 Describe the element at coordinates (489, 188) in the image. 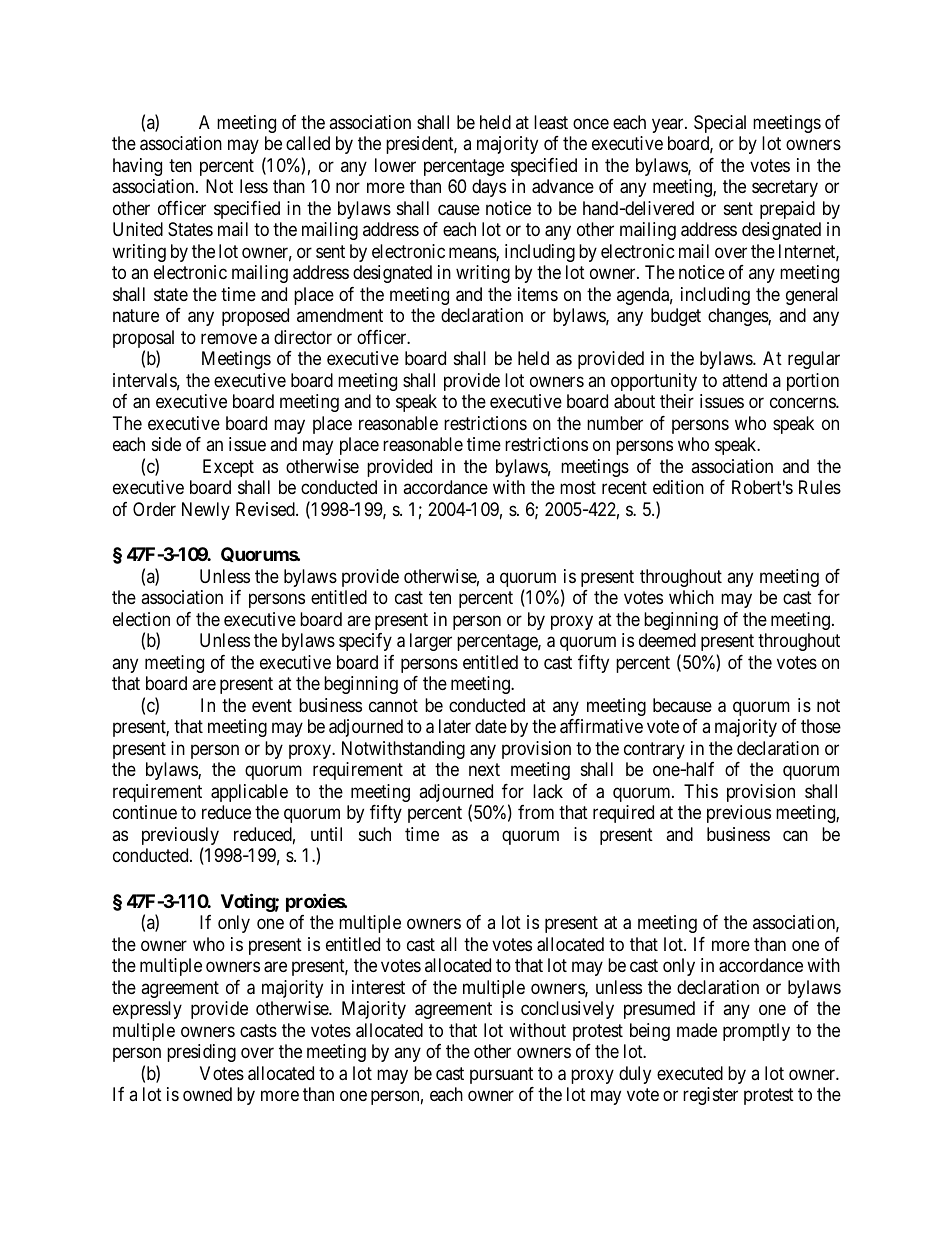

I see `days` at that location.
